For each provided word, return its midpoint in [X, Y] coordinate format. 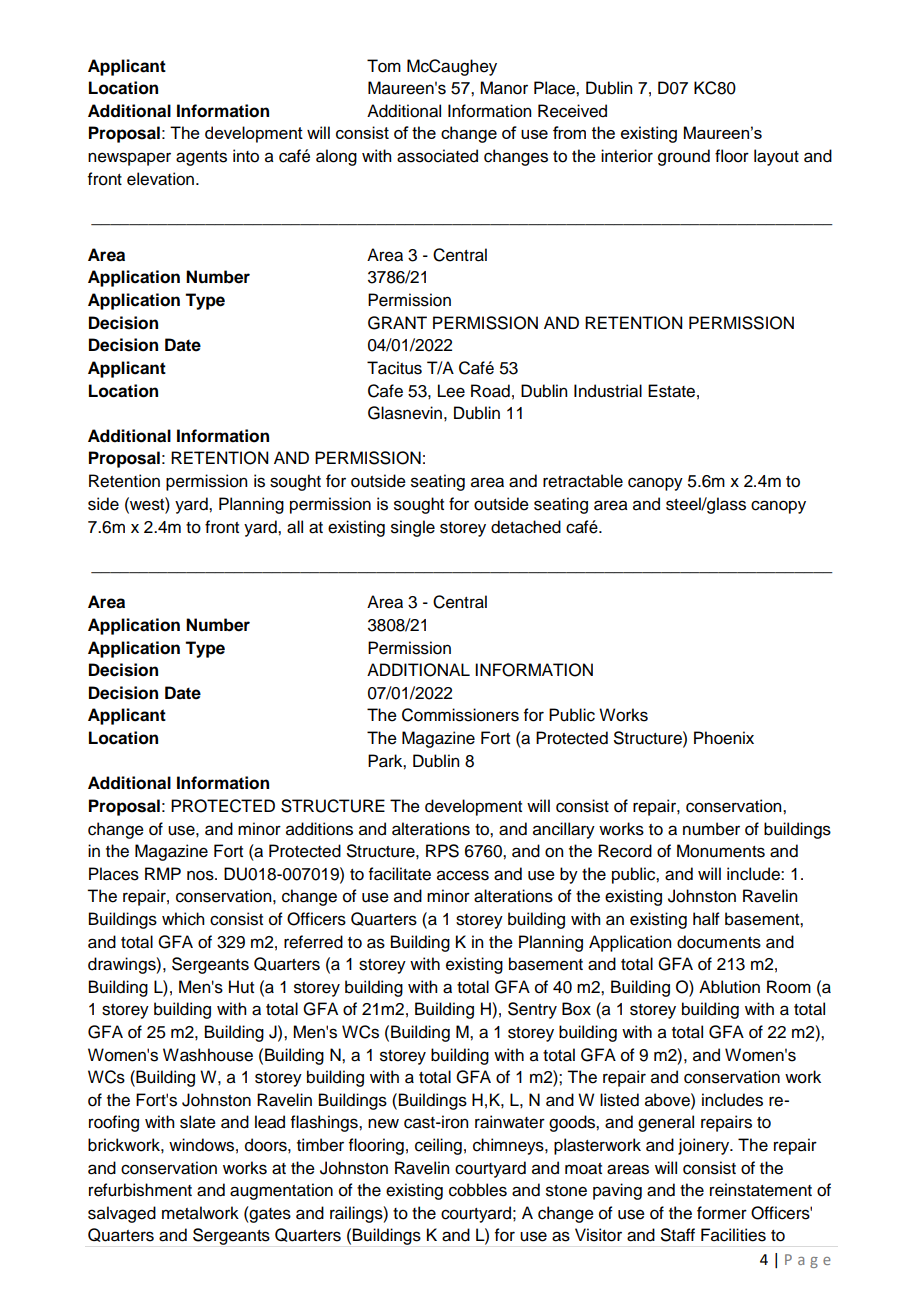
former [722, 1213]
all [295, 527]
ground [684, 157]
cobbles [478, 1190]
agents [201, 158]
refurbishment [140, 1190]
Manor [504, 88]
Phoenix [724, 738]
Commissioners [460, 715]
